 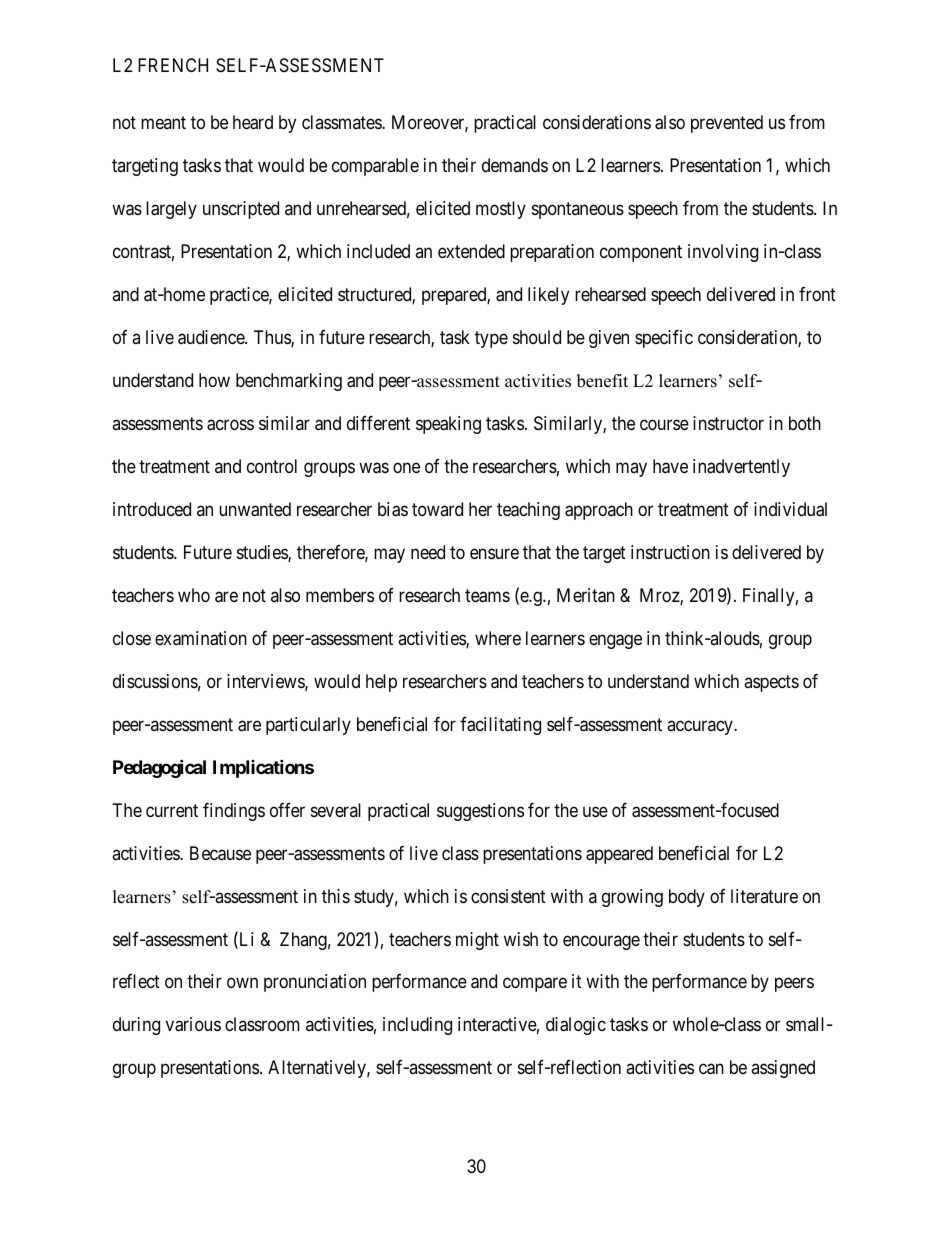 What do you see at coordinates (670, 552) in the screenshot?
I see `instruction` at bounding box center [670, 552].
